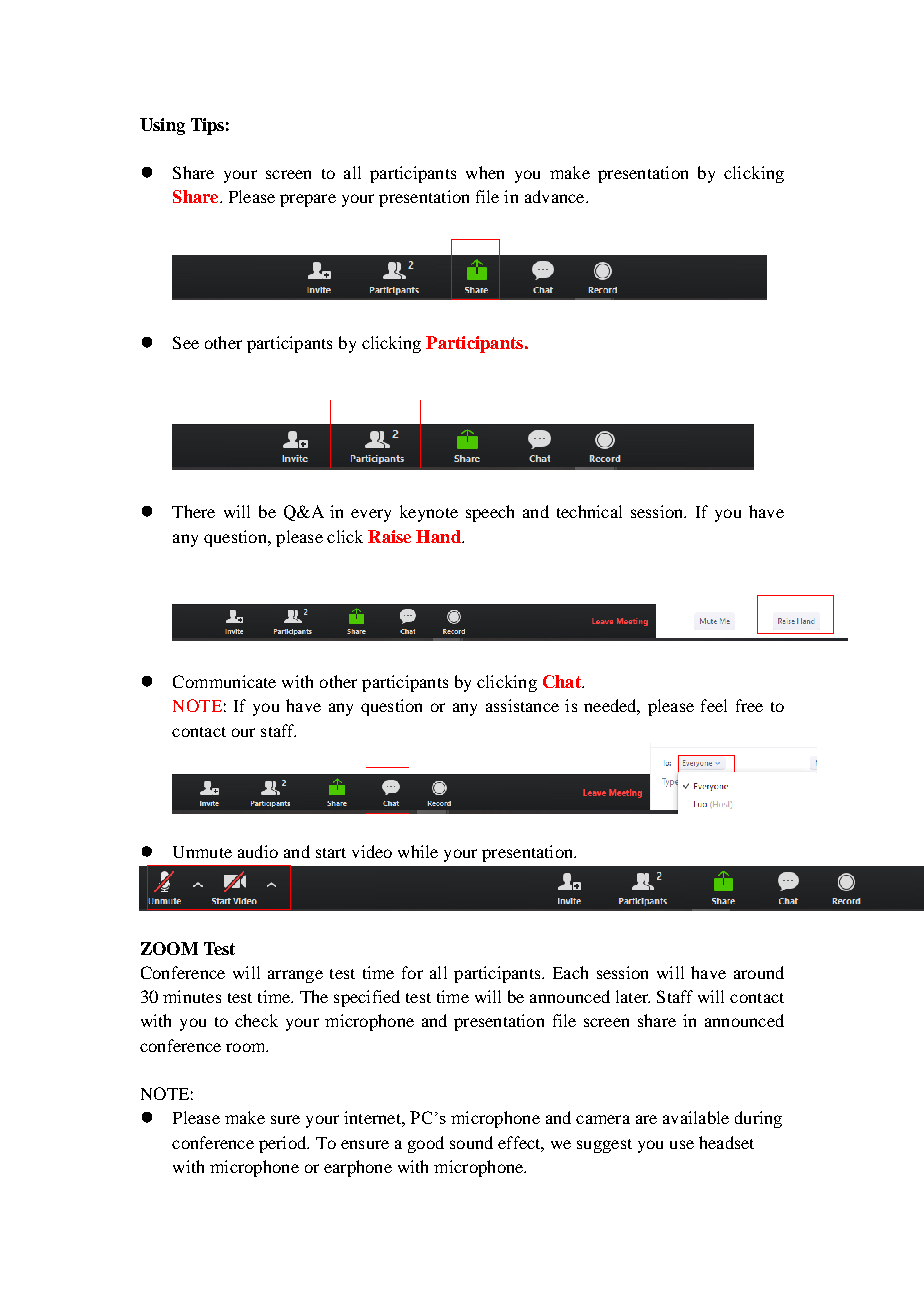 The image size is (924, 1308). Describe the element at coordinates (589, 511) in the screenshot. I see `technical` at that location.
